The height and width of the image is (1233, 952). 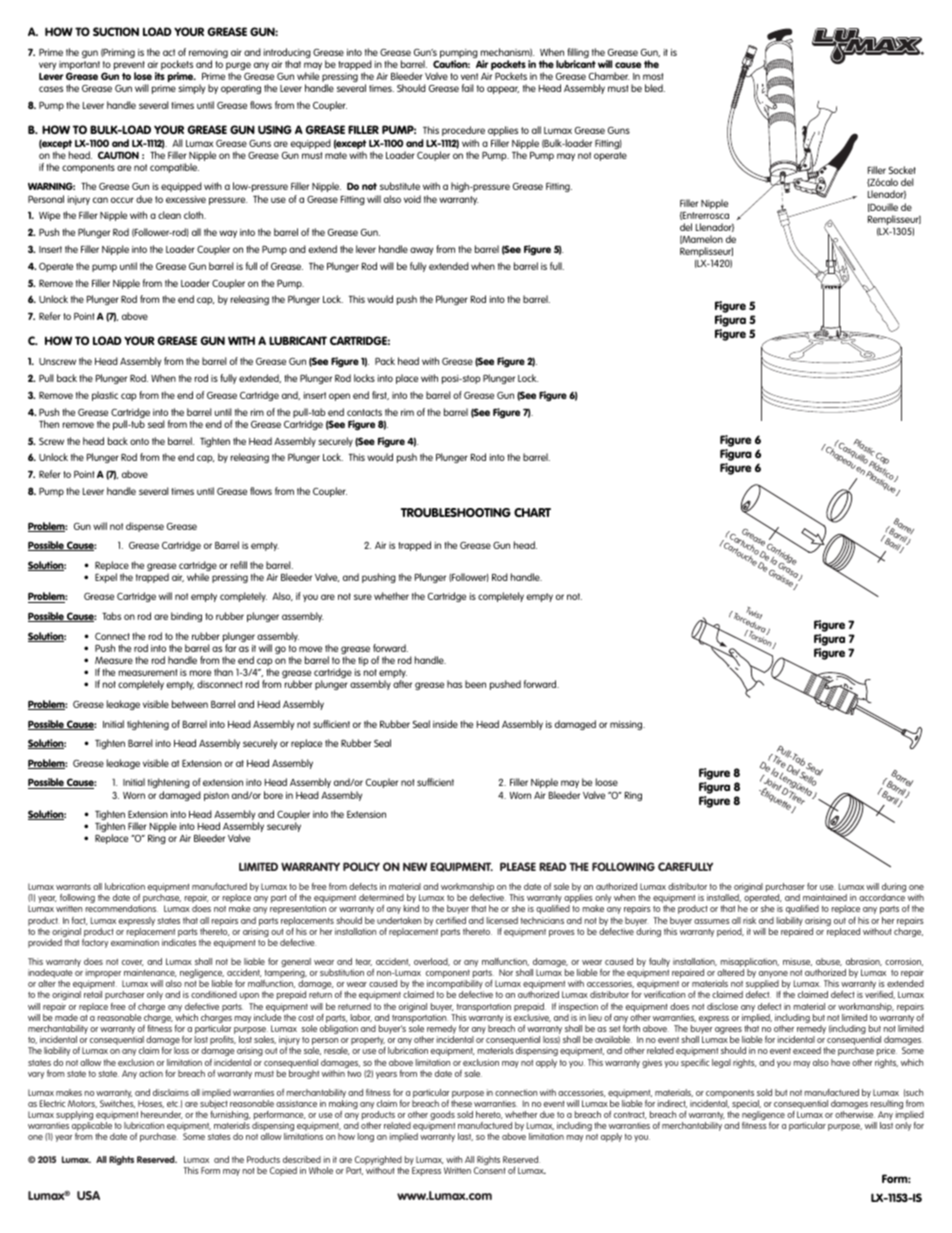 What do you see at coordinates (468, 88) in the image?
I see `fail` at bounding box center [468, 88].
